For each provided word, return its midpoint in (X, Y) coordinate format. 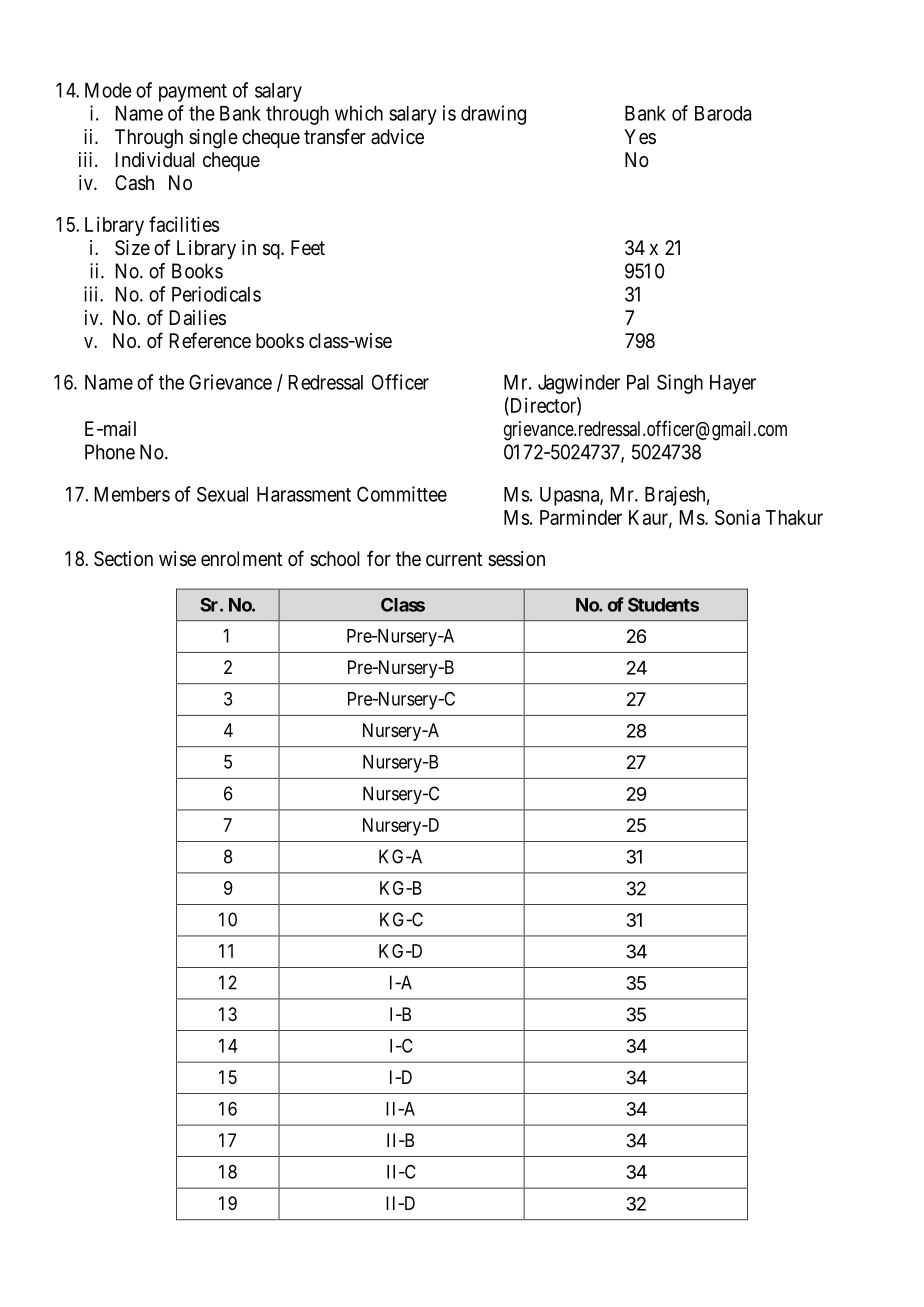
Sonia (737, 517)
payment (193, 93)
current (454, 559)
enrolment (241, 558)
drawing (493, 115)
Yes (640, 136)
